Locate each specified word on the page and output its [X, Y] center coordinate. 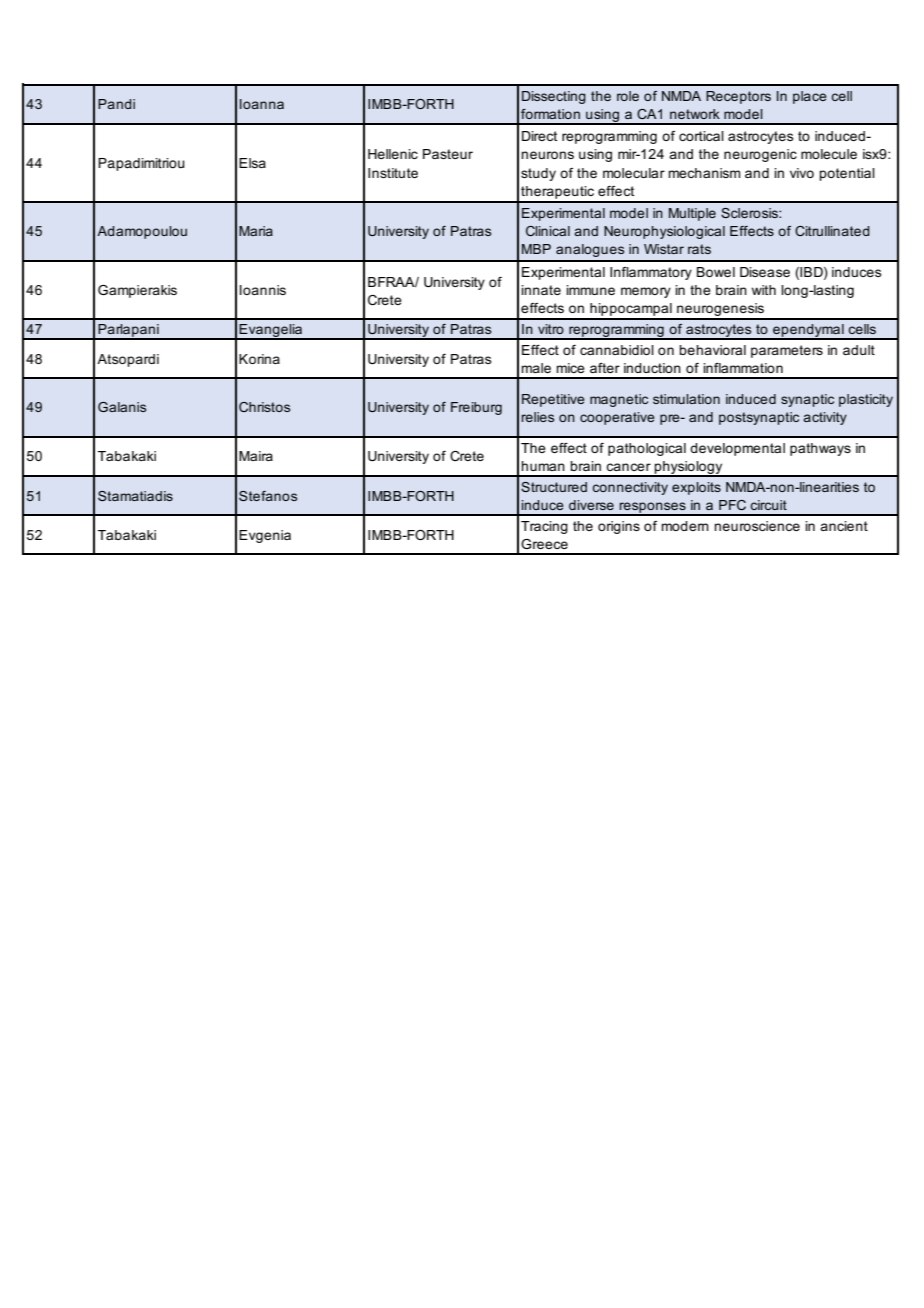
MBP [536, 249]
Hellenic [393, 154]
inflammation [743, 368]
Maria [256, 231]
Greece [544, 544]
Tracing [544, 527]
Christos [264, 407]
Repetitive [553, 400]
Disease [765, 272]
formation [550, 114]
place [810, 97]
